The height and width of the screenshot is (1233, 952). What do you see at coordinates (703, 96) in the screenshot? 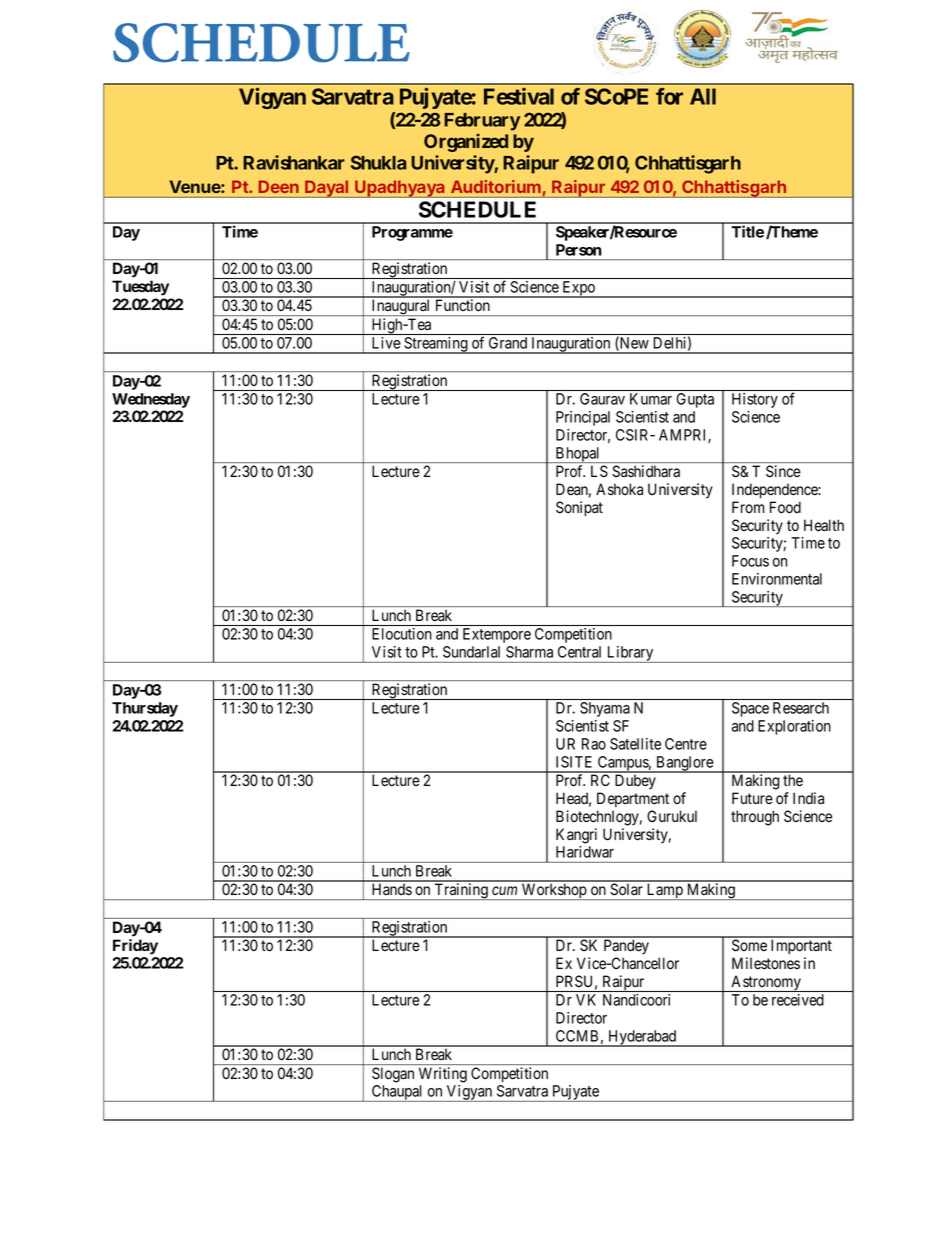
I see `All` at bounding box center [703, 96].
